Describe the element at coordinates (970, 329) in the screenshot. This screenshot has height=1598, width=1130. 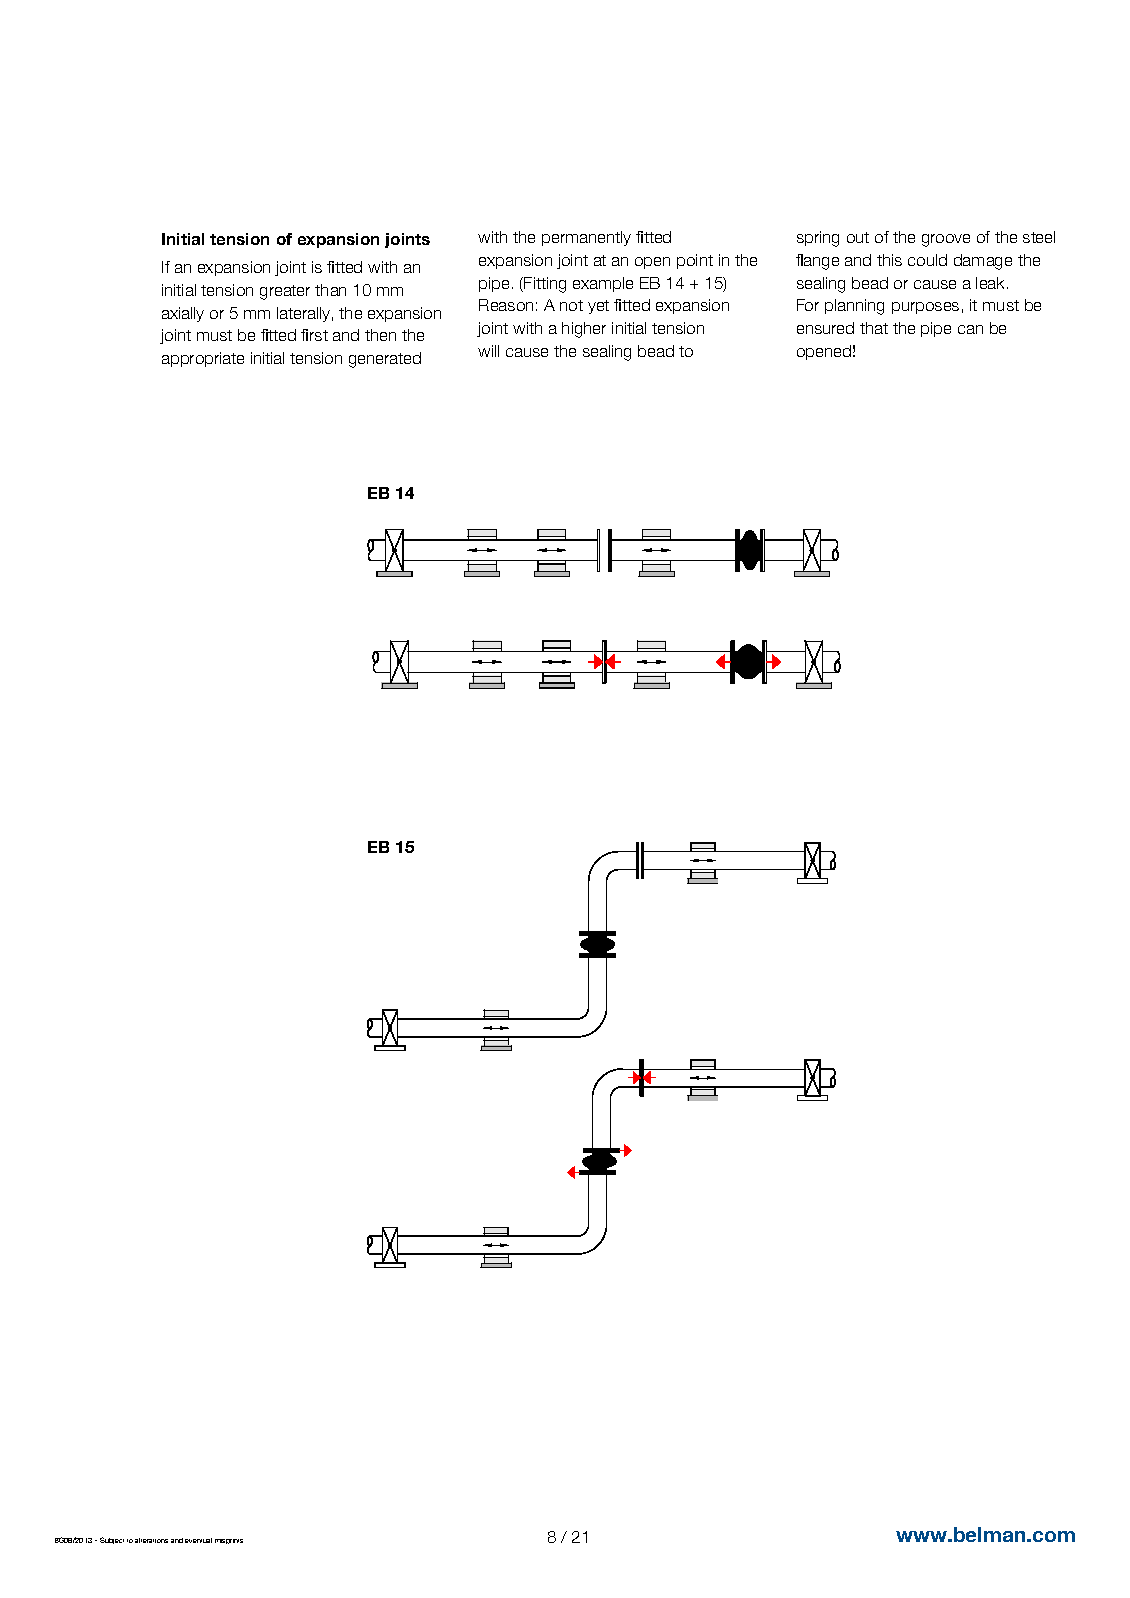
I see `can` at that location.
